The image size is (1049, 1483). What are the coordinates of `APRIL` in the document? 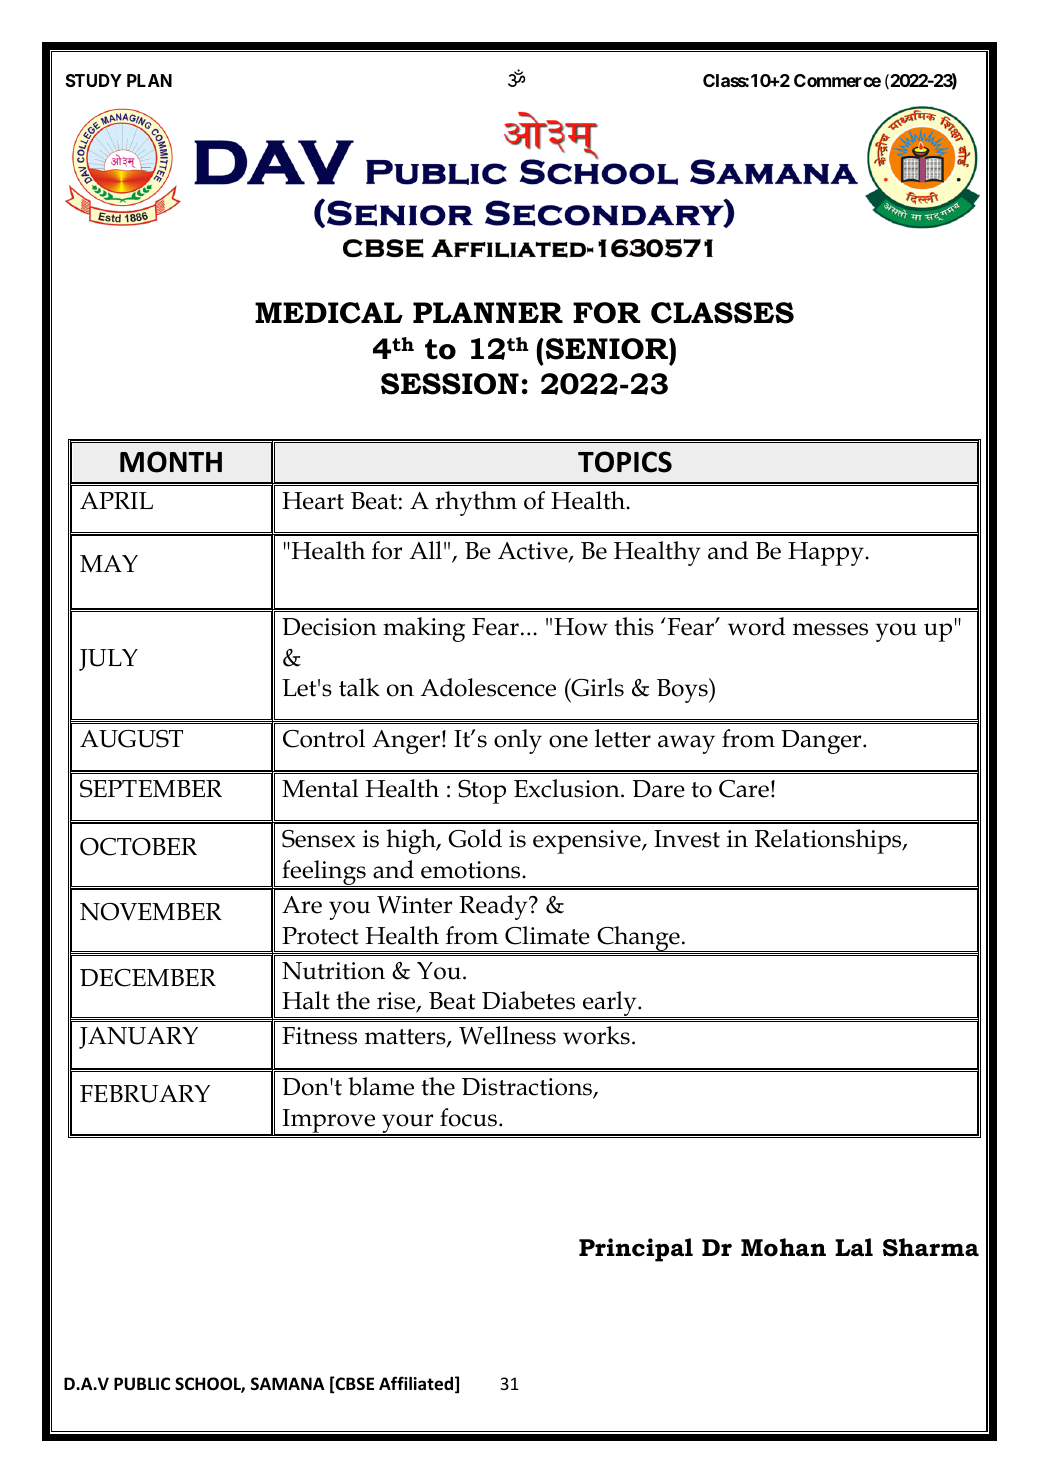 It's located at (116, 500).
